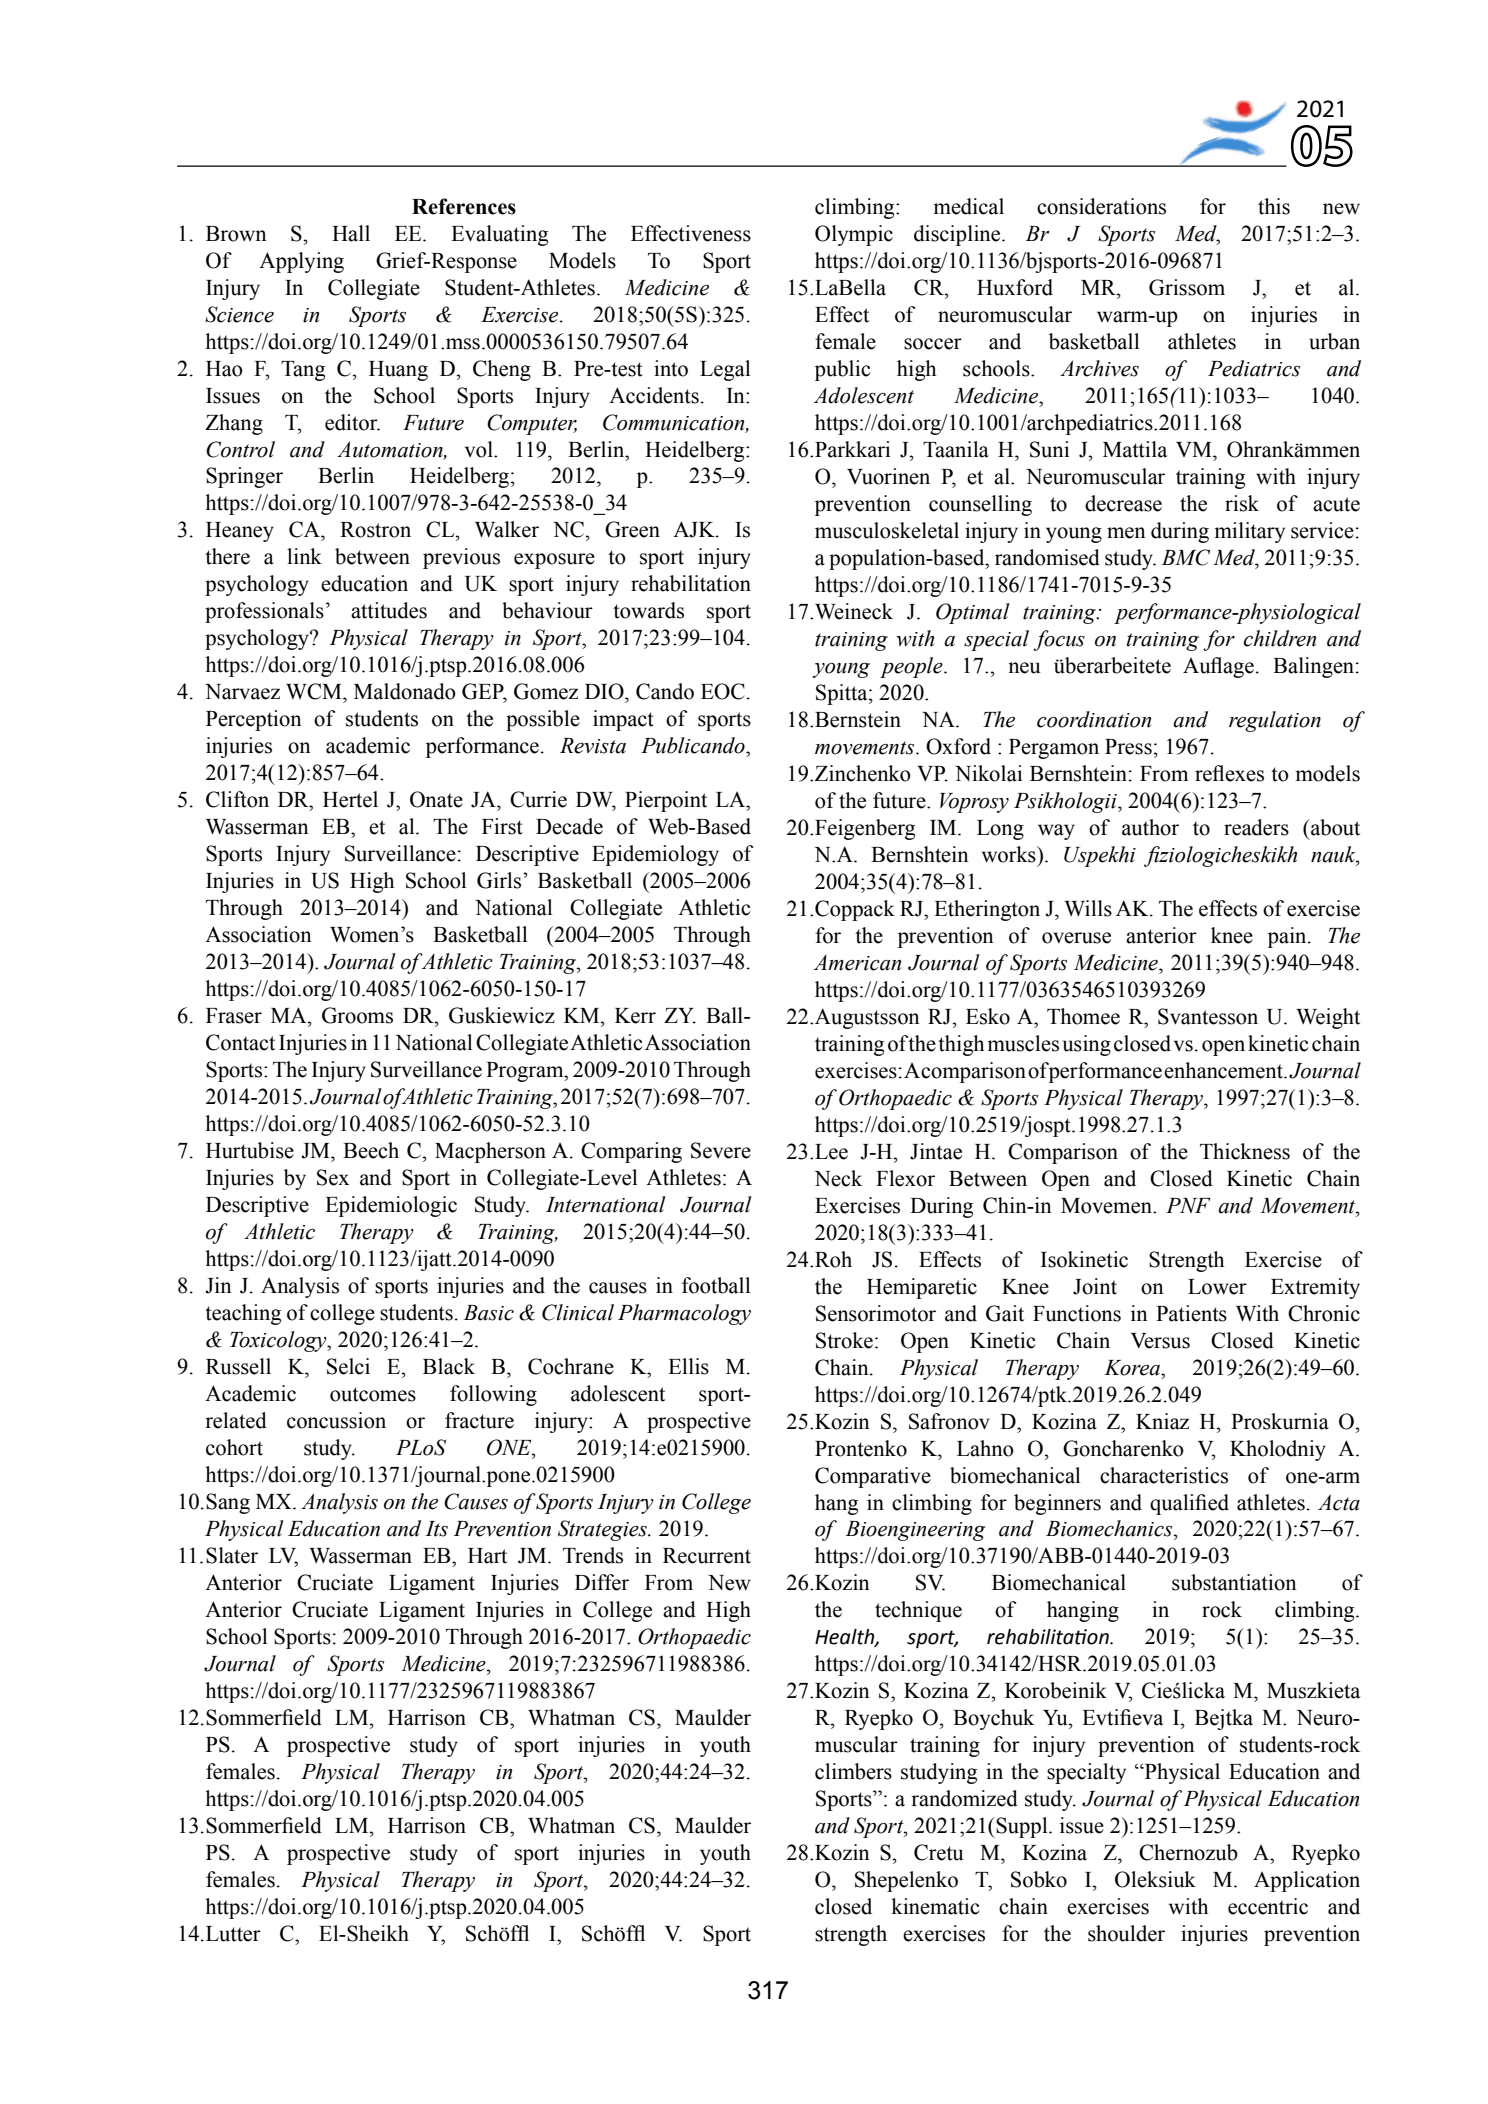 The height and width of the document is (2104, 1488). What do you see at coordinates (357, 1015) in the document?
I see `Grooms` at bounding box center [357, 1015].
